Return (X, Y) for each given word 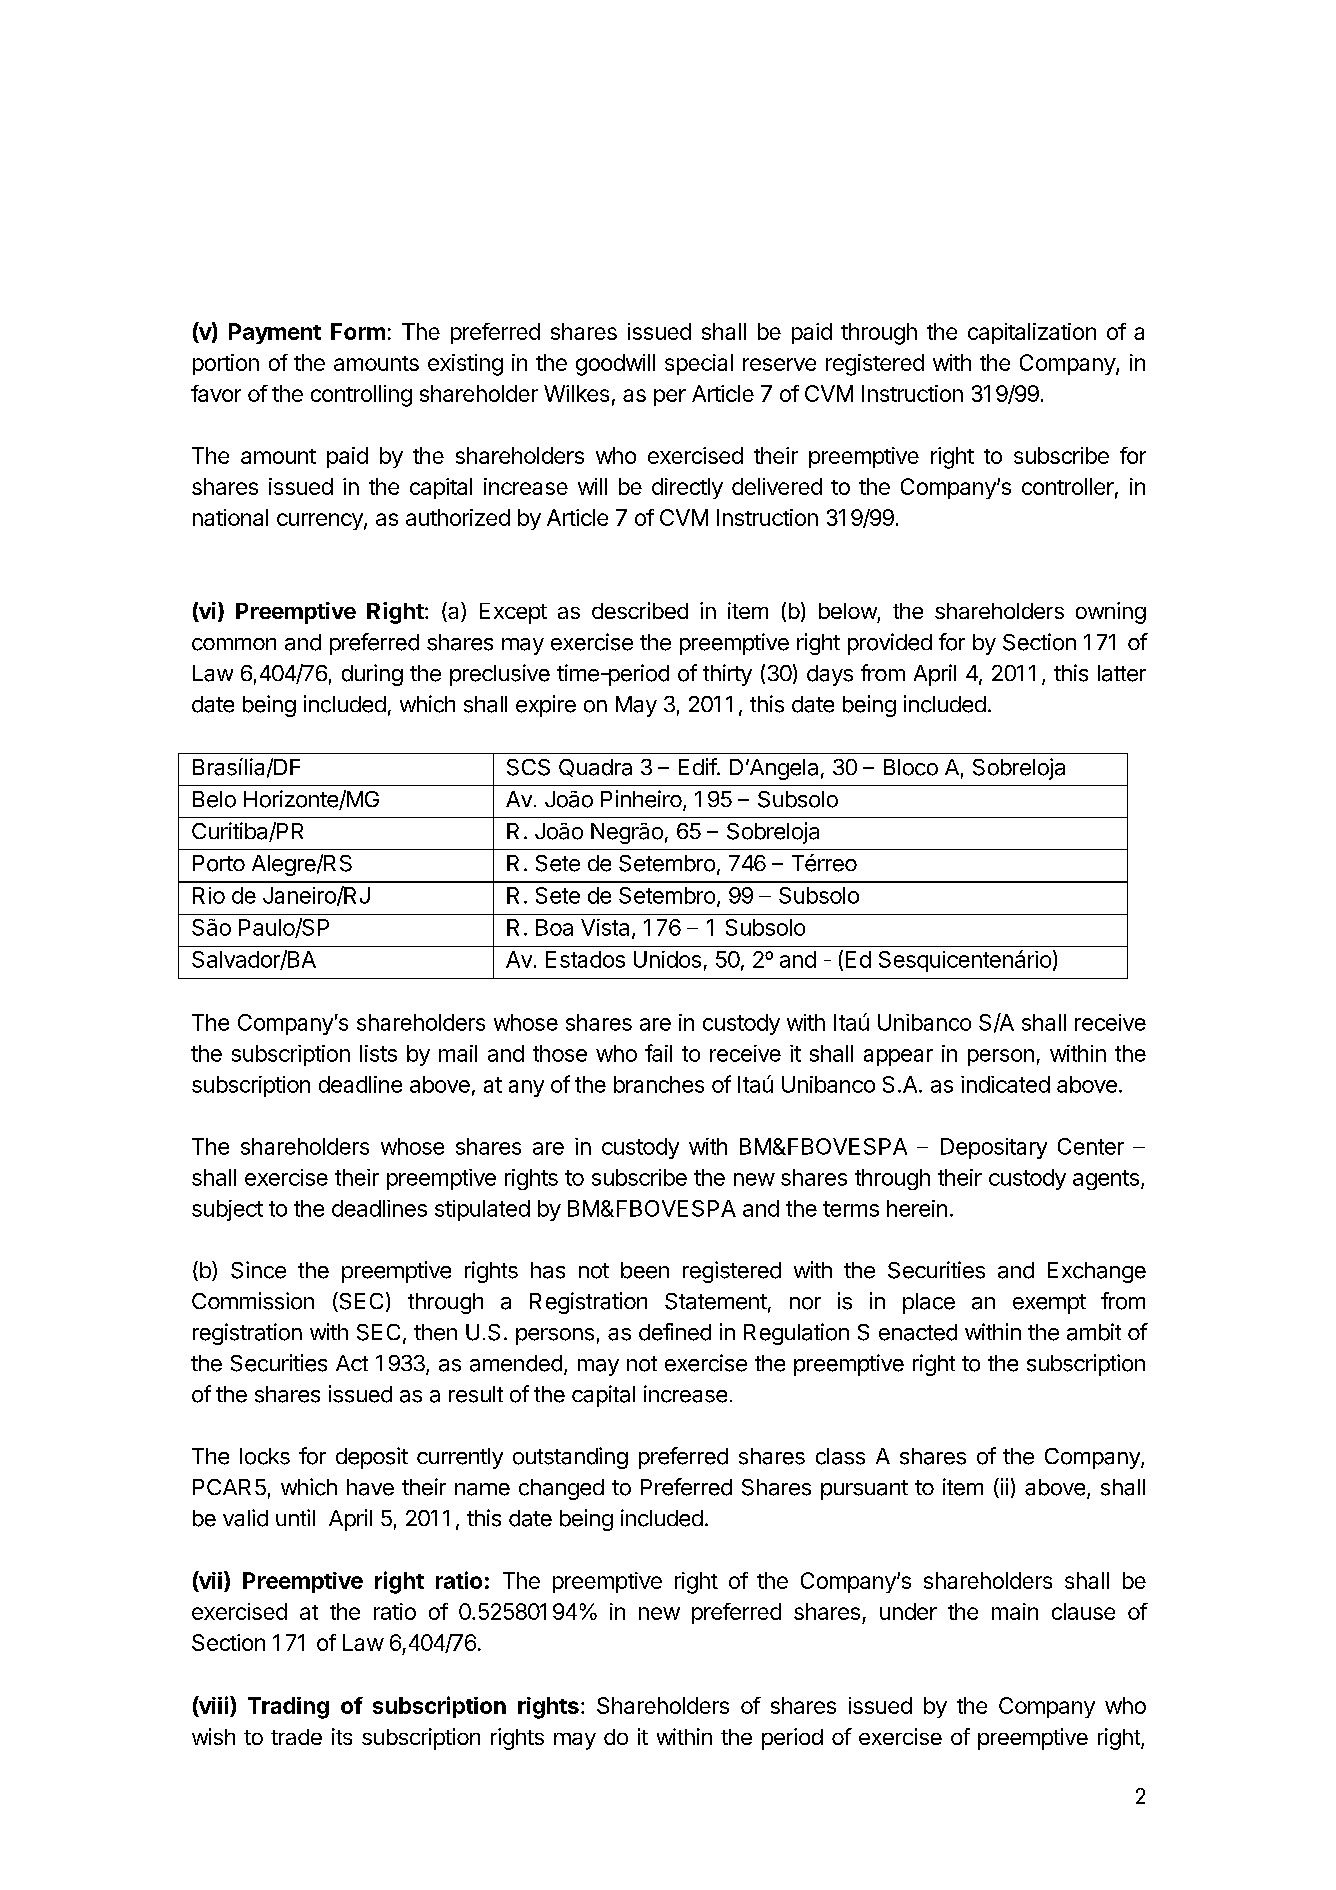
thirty (727, 675)
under (908, 1611)
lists (378, 1053)
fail (658, 1053)
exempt (1049, 1304)
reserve (779, 364)
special (699, 364)
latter (1122, 673)
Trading (288, 1708)
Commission (253, 1301)
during (372, 675)
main (1015, 1611)
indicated (1005, 1084)
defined (675, 1332)
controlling (361, 396)
